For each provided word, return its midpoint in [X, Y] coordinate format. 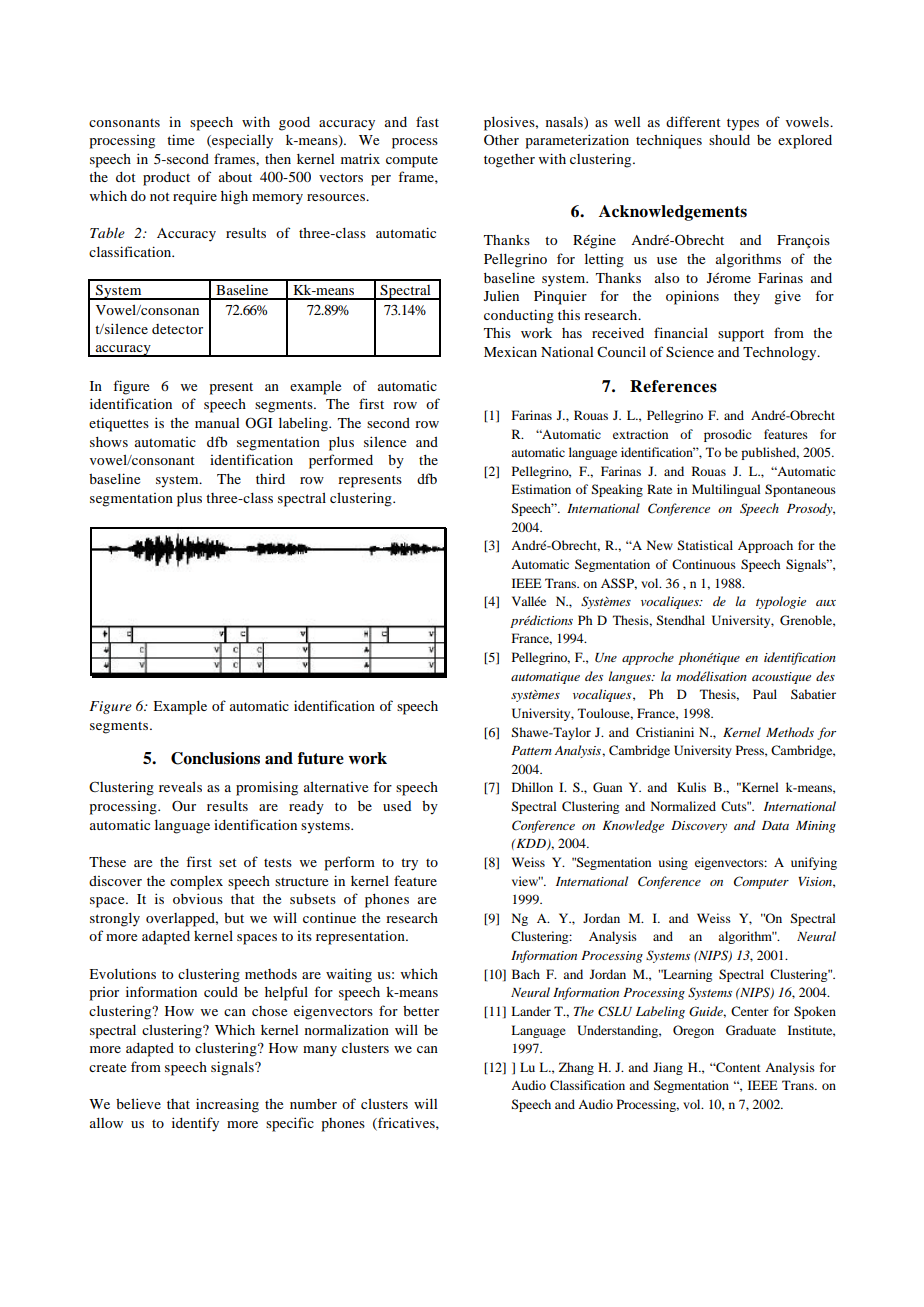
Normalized [683, 806]
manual [217, 423]
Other [501, 140]
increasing [227, 1105]
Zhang [576, 1068]
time [180, 139]
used [397, 806]
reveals [180, 786]
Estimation [541, 489]
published [770, 453]
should [729, 140]
